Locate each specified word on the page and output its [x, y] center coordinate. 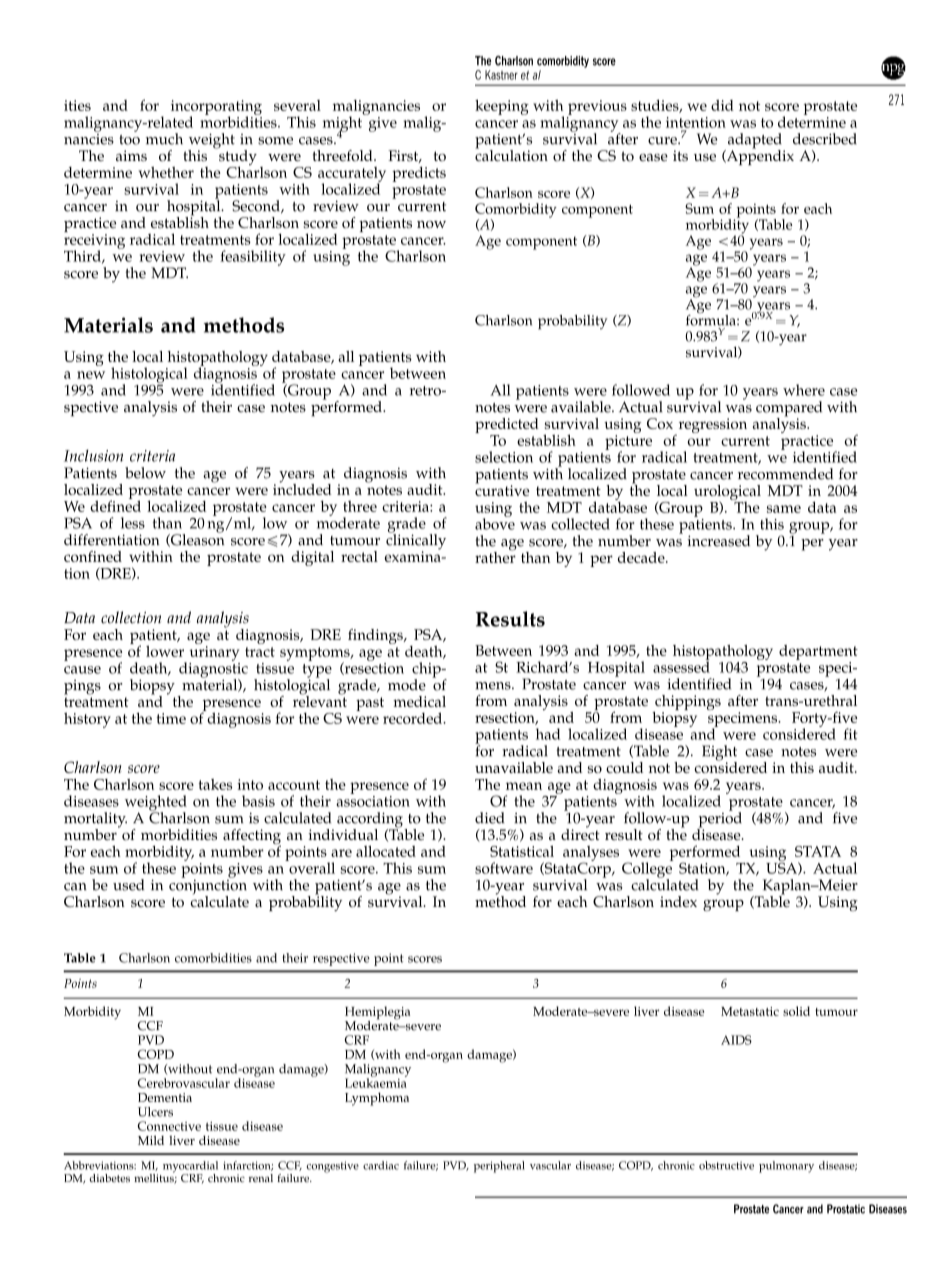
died [489, 818]
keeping [502, 107]
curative [502, 489]
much [164, 139]
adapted [753, 142]
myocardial [190, 1168]
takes [215, 784]
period [719, 820]
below [145, 473]
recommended [785, 474]
